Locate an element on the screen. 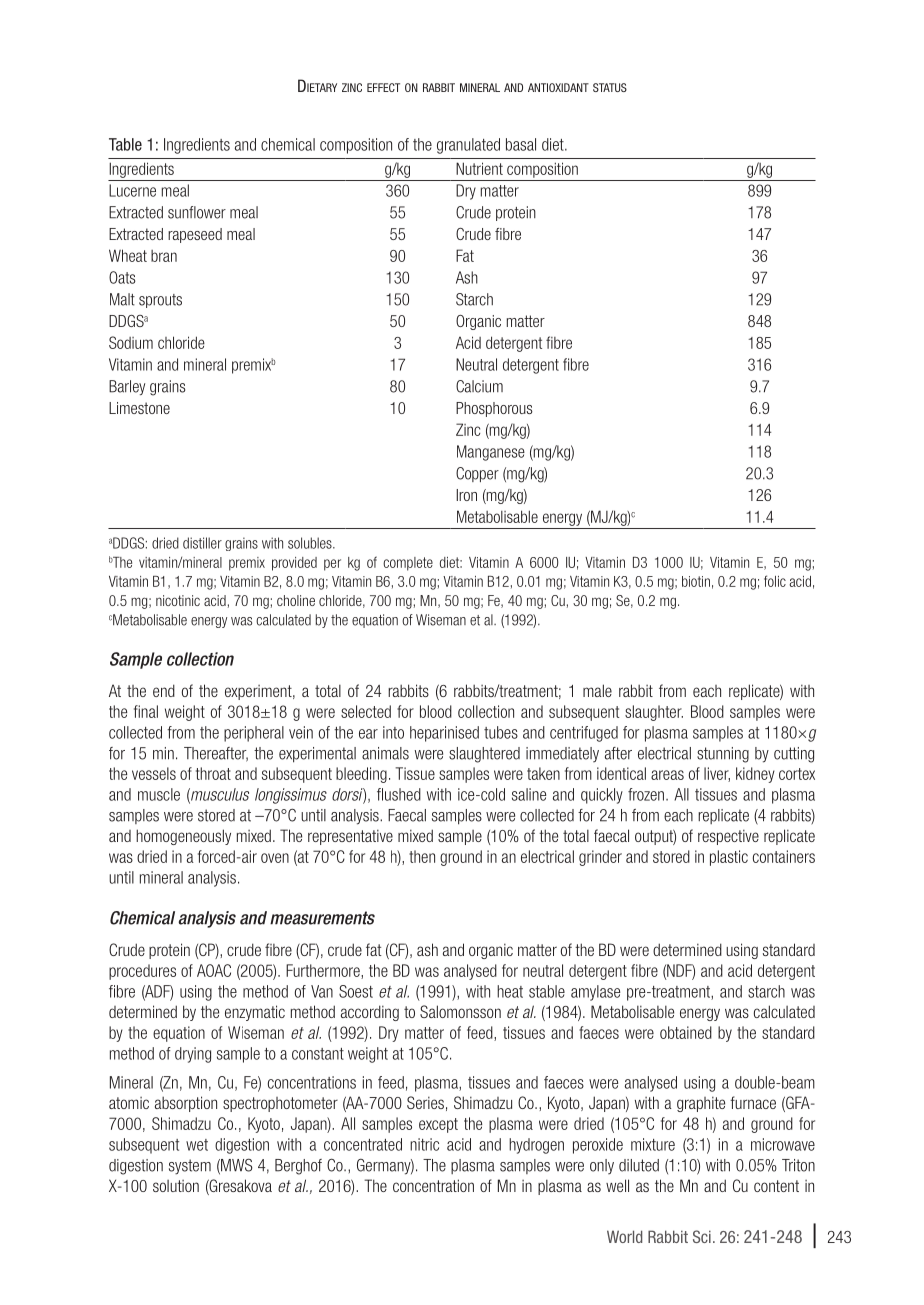  Calcium is located at coordinates (479, 386).
